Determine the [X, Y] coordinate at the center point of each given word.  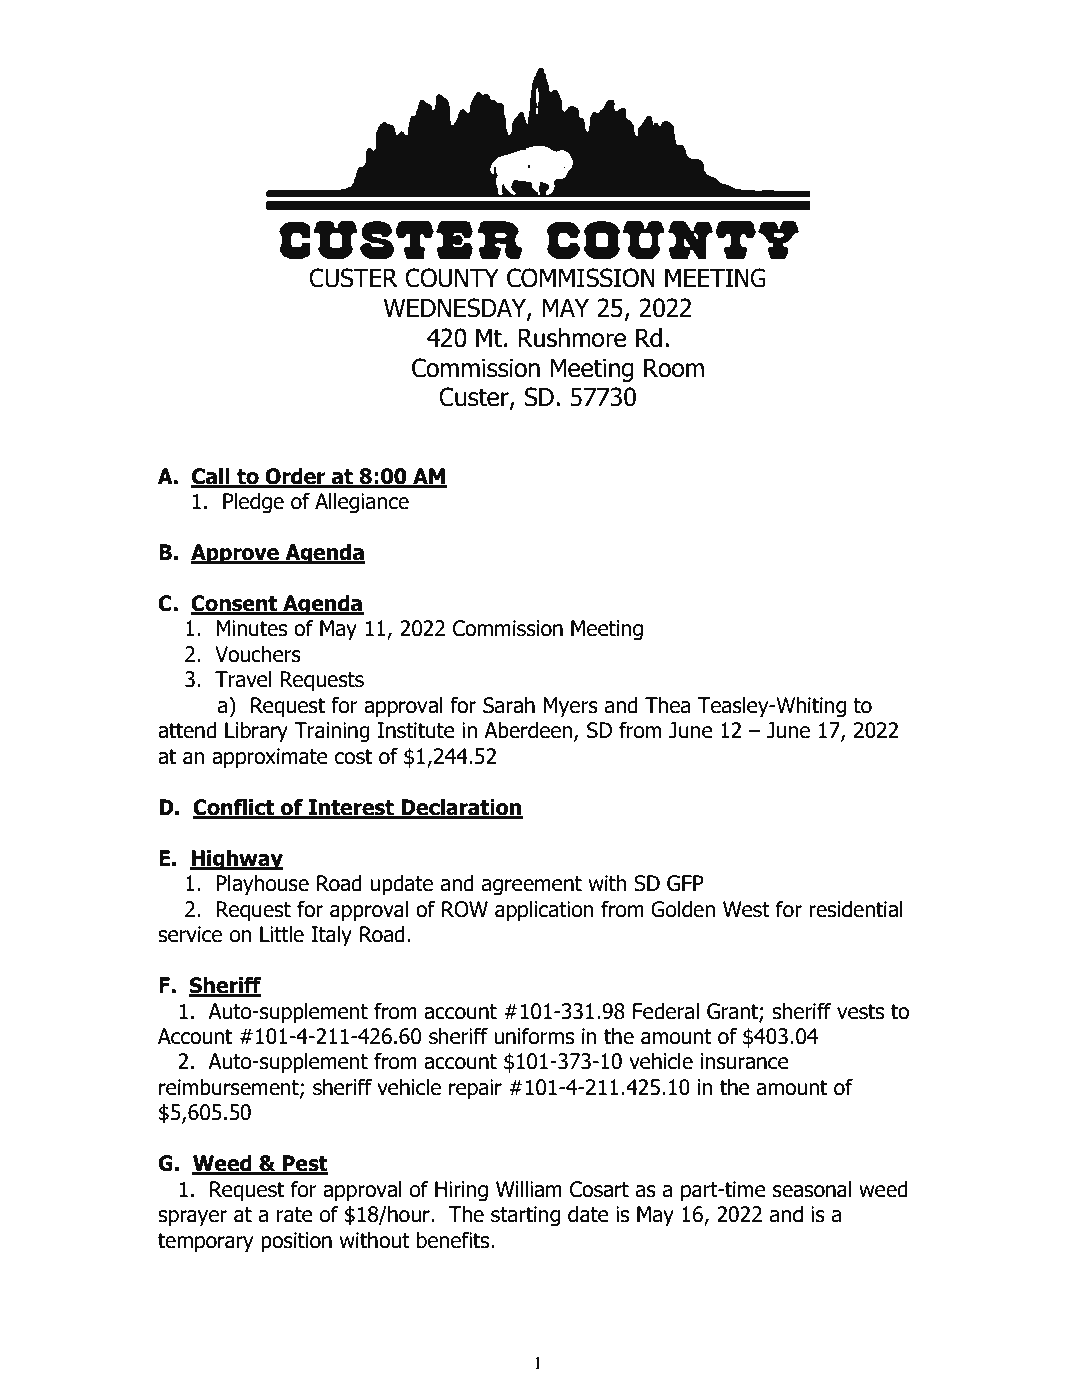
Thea [668, 705]
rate [295, 1215]
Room [674, 368]
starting [525, 1216]
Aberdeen [529, 731]
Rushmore [572, 338]
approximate [270, 758]
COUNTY [452, 278]
